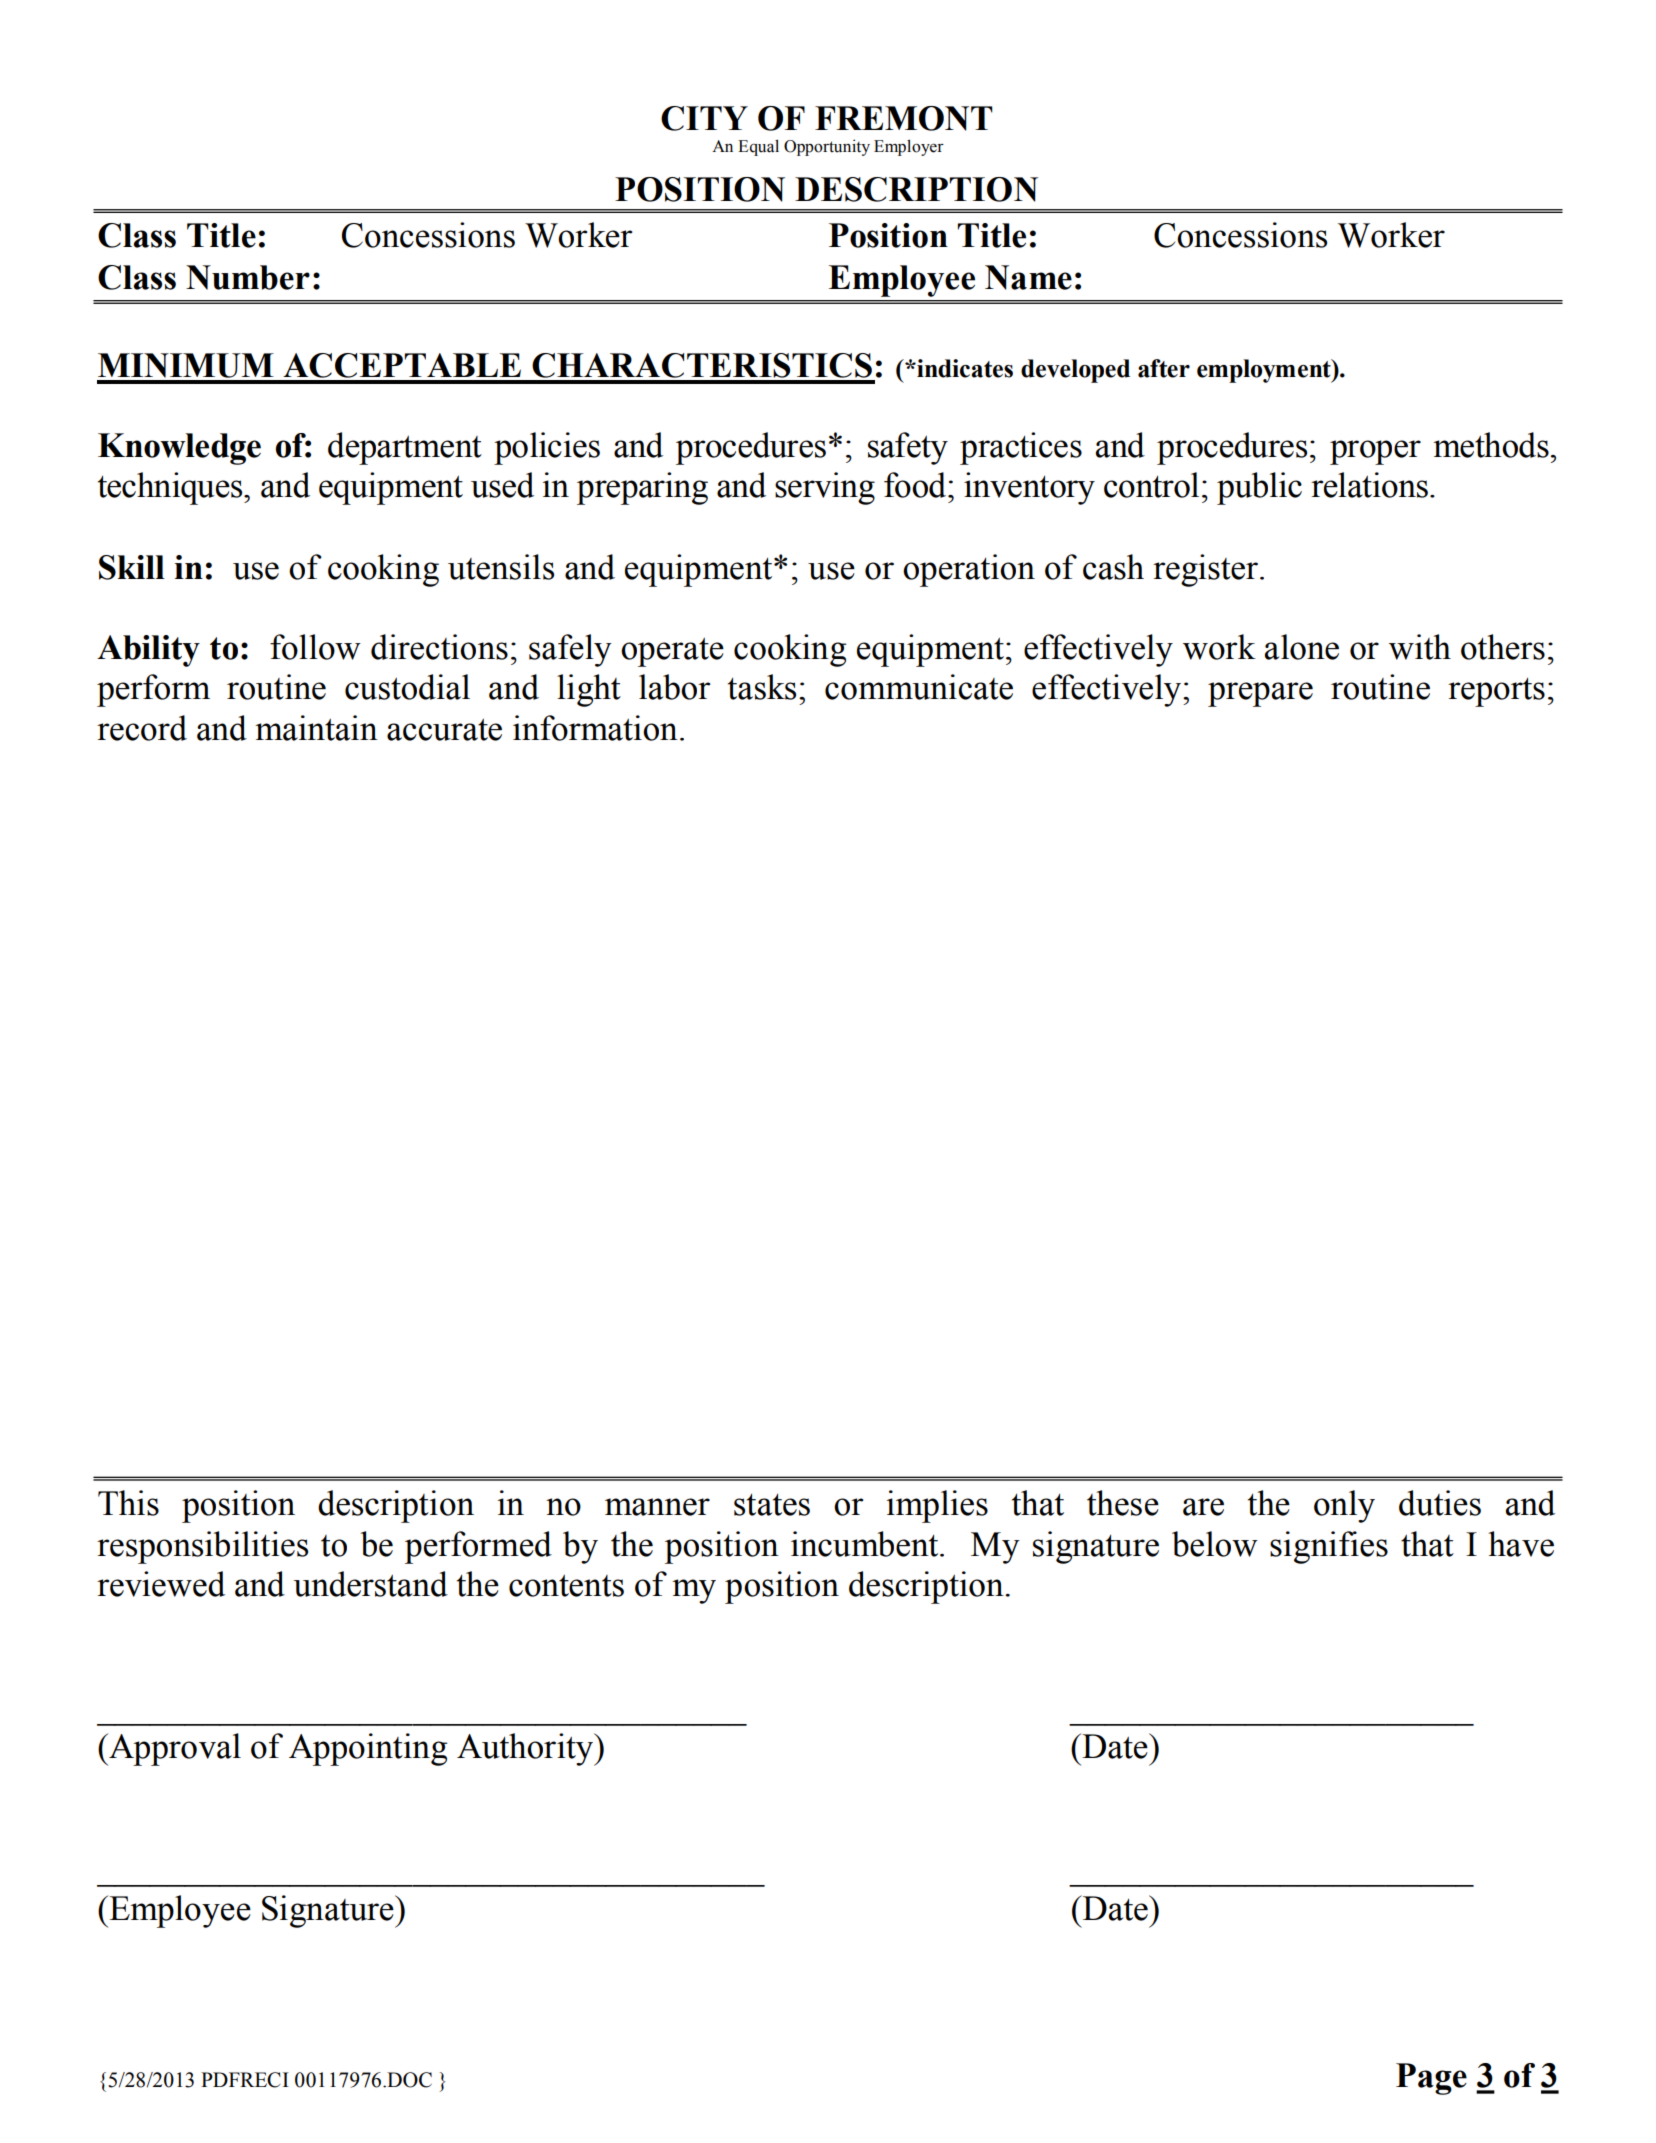  I want to click on employment, so click(1265, 371).
